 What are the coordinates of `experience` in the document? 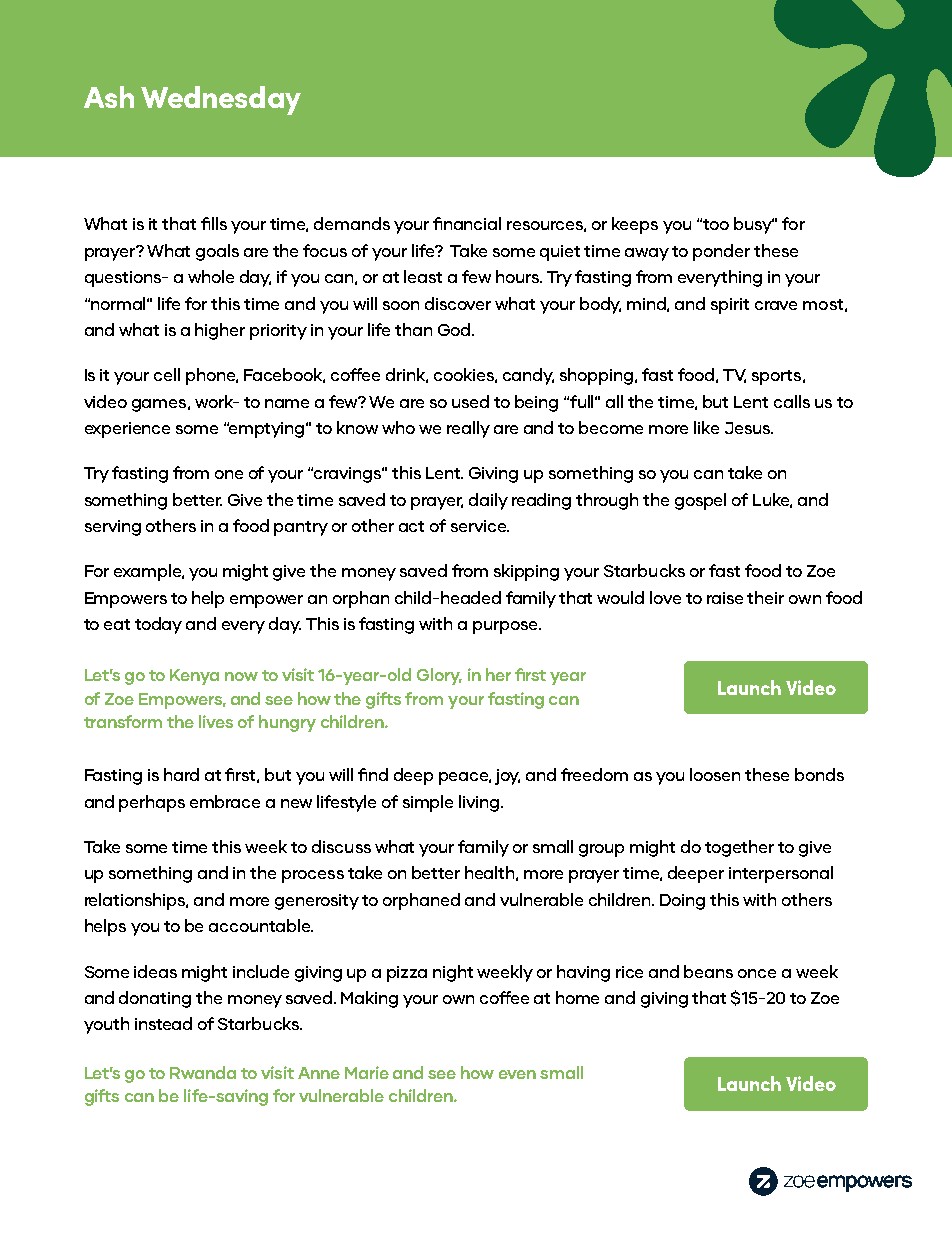 It's located at (127, 430).
